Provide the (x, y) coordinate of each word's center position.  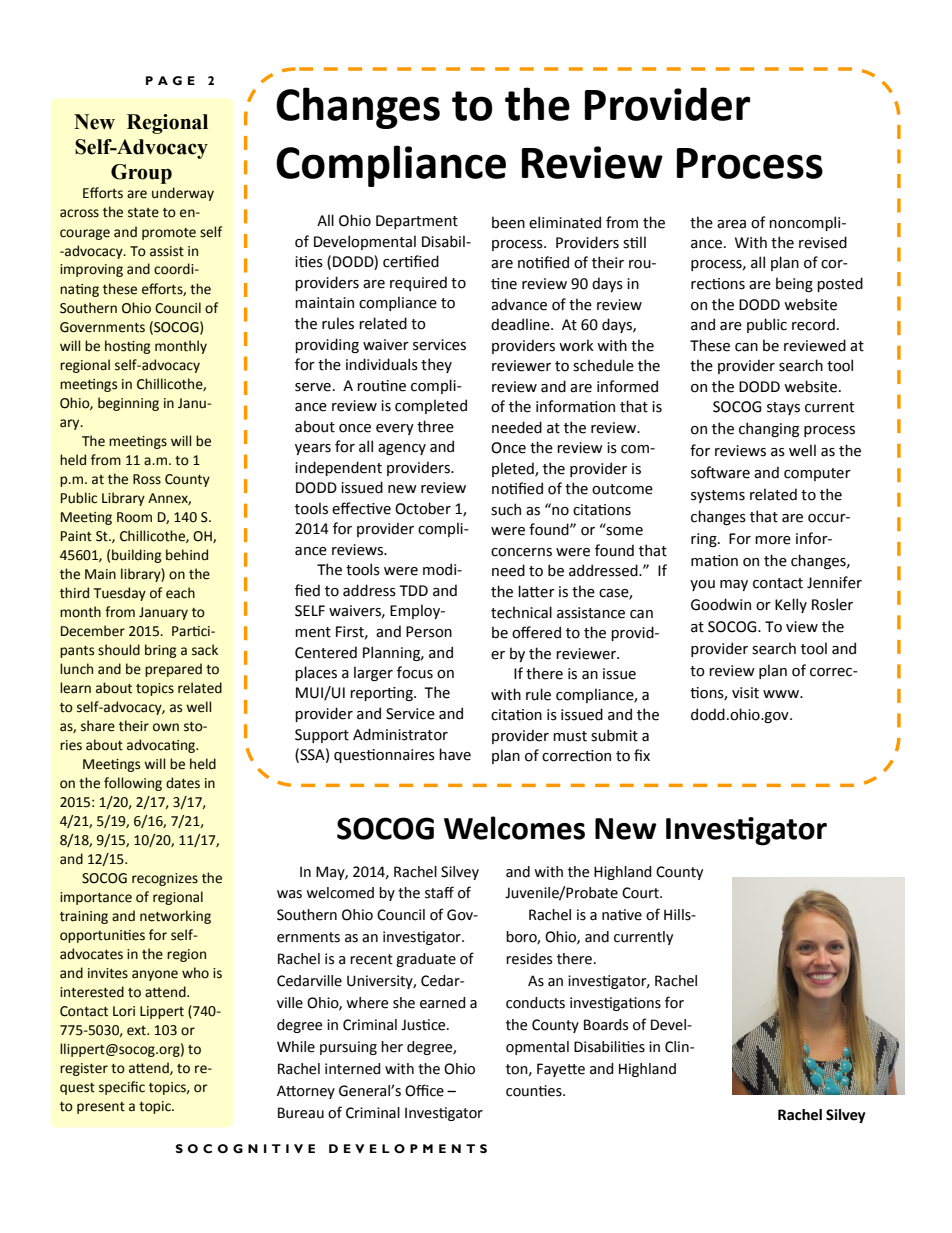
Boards (606, 1025)
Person (429, 632)
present (101, 1108)
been (508, 222)
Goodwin (721, 604)
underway (183, 194)
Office (424, 1090)
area (731, 224)
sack (205, 650)
